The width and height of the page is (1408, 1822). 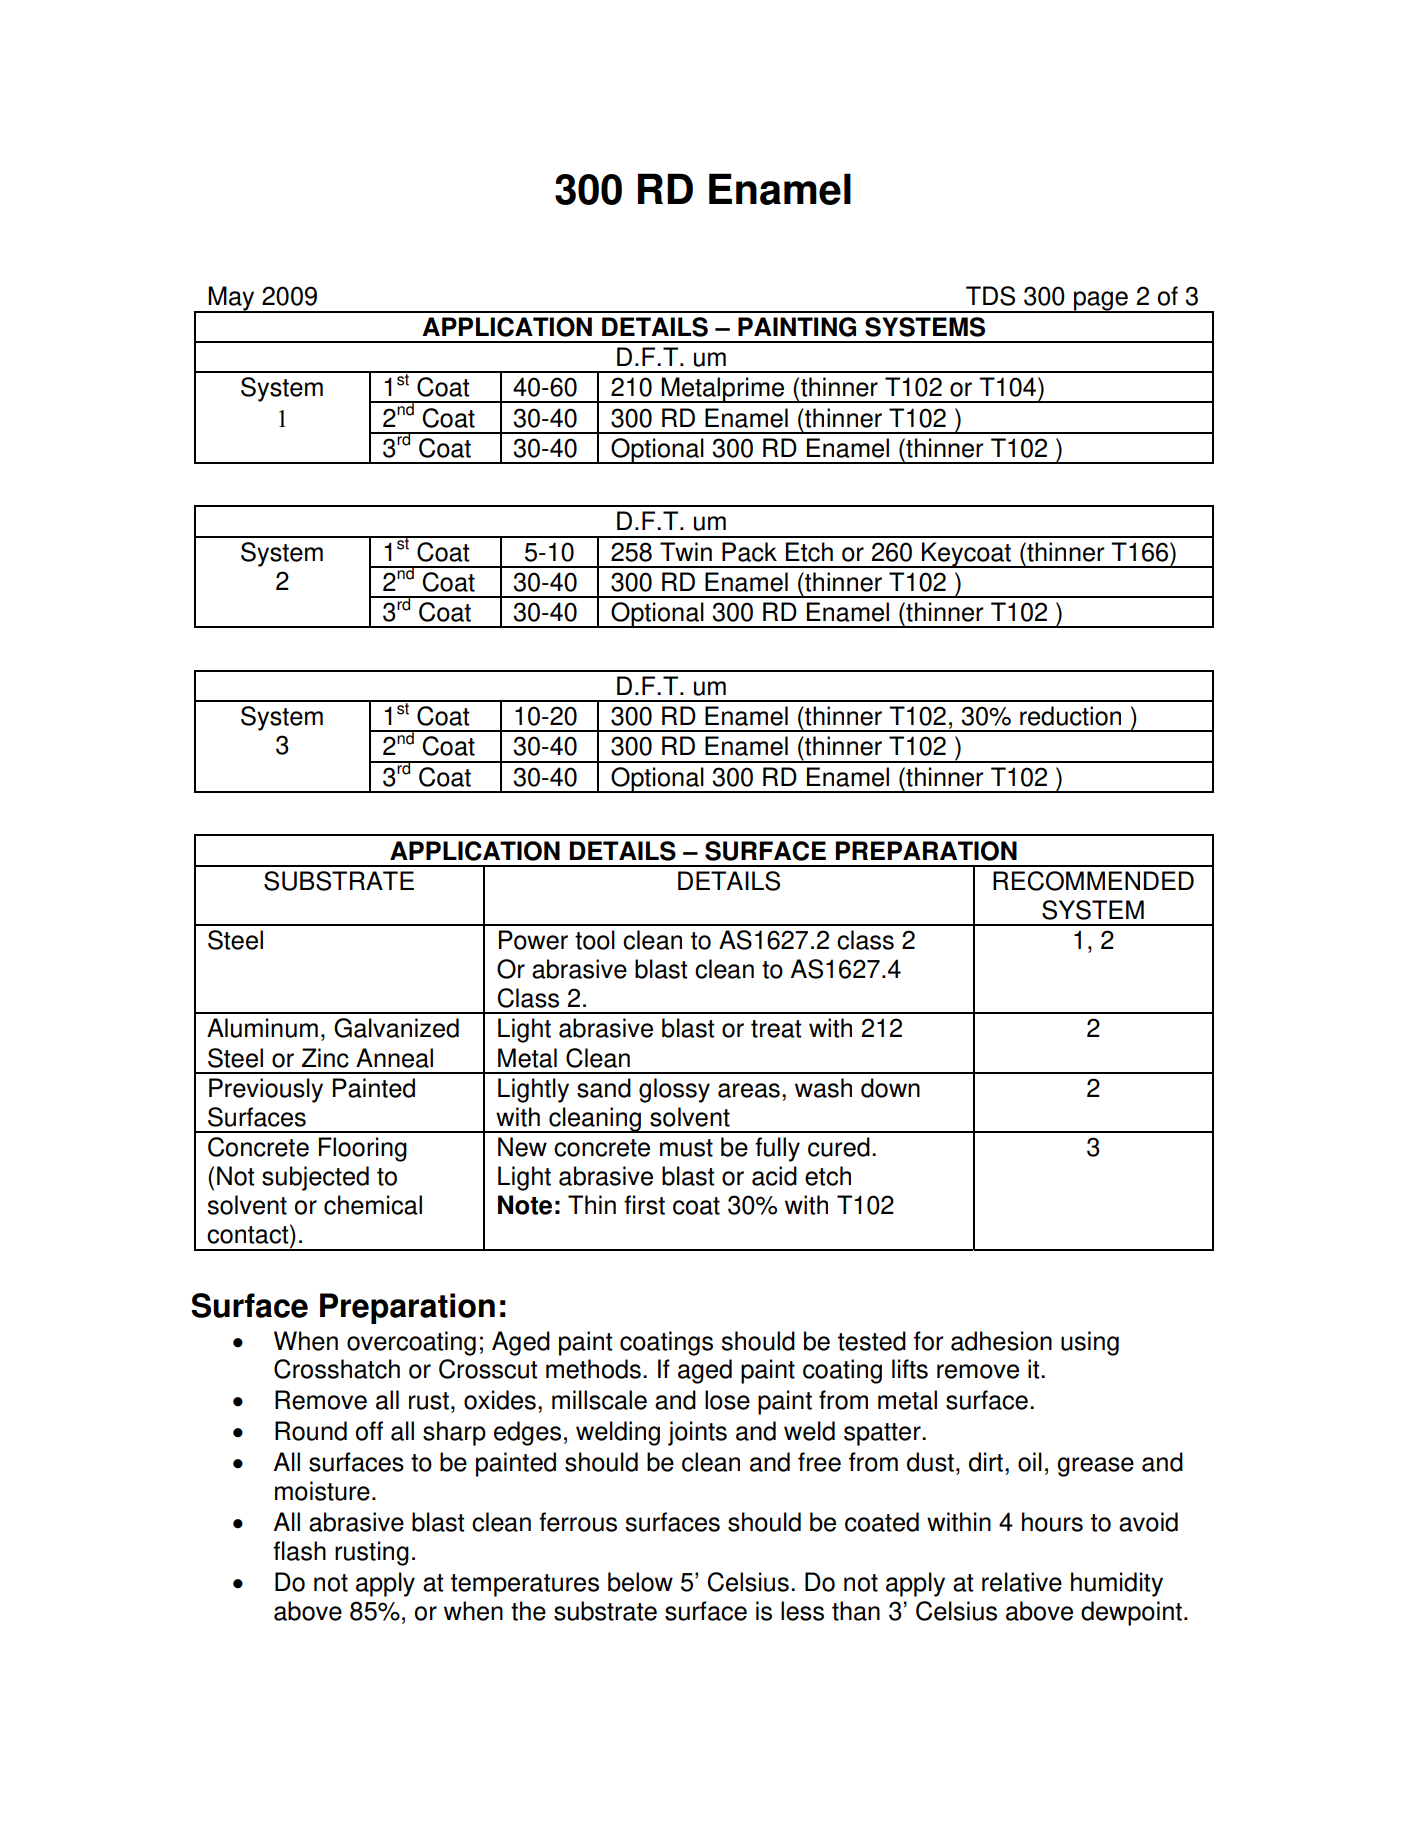 What do you see at coordinates (990, 296) in the page?
I see `TDS` at bounding box center [990, 296].
